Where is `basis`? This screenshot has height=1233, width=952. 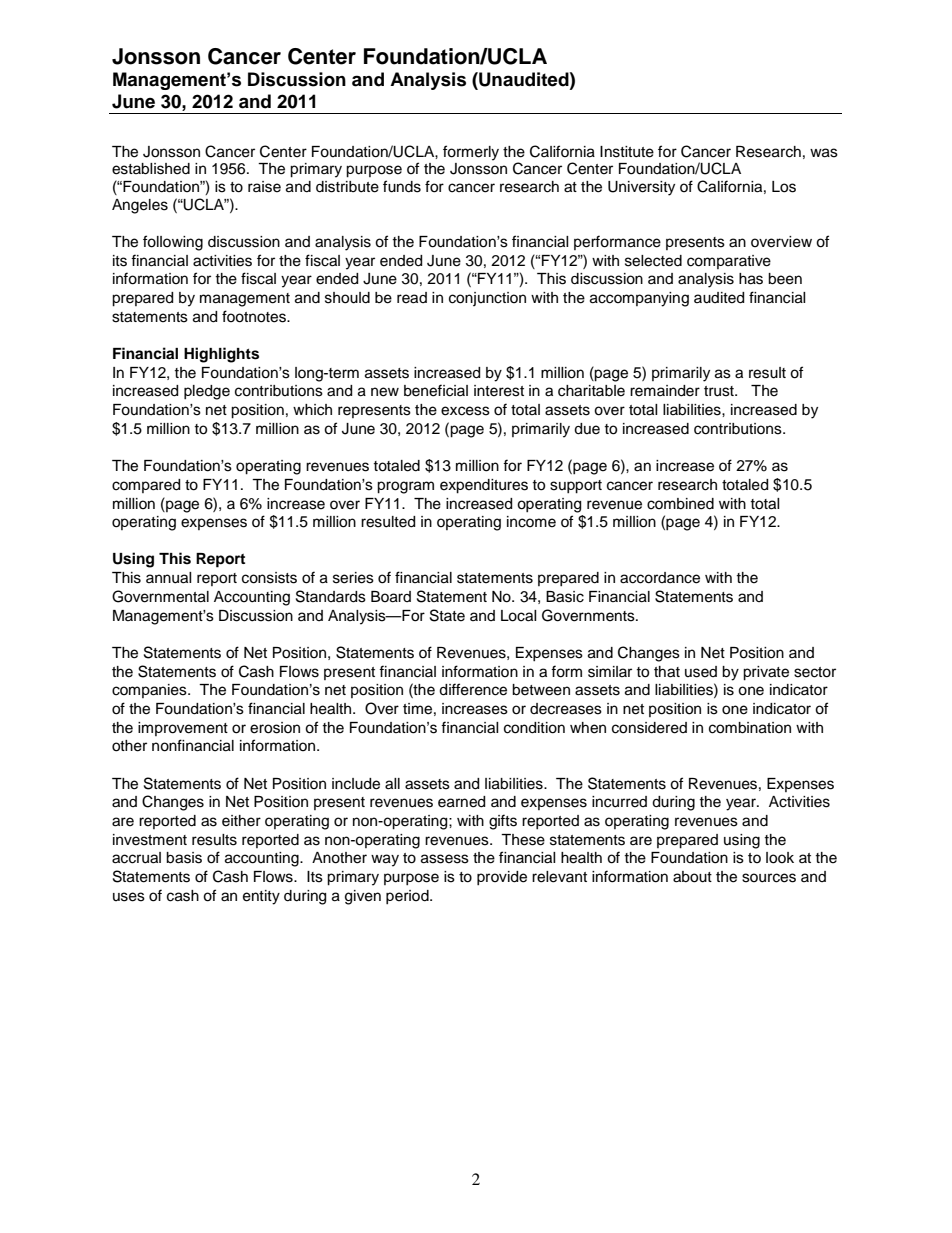
basis is located at coordinates (184, 858).
